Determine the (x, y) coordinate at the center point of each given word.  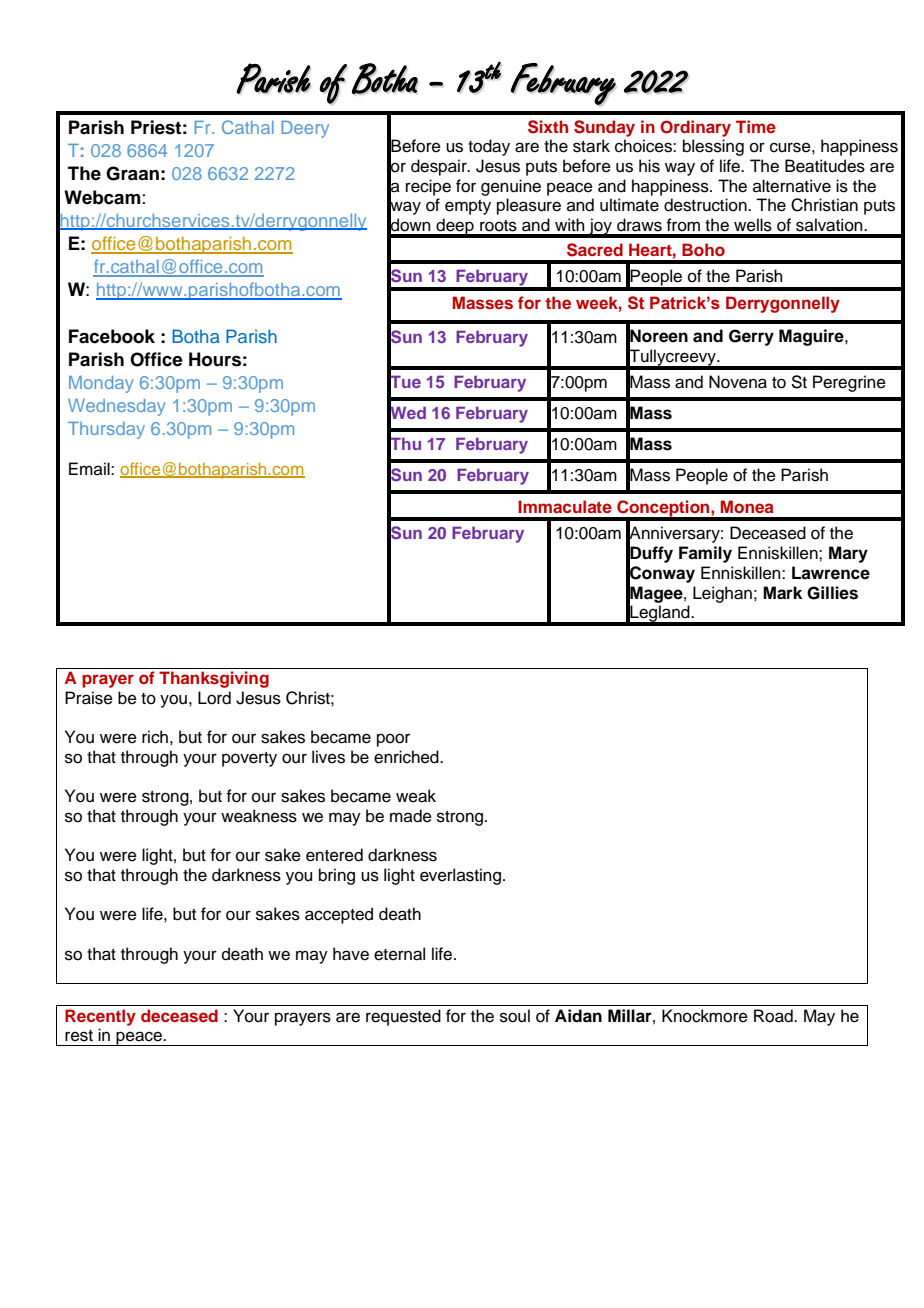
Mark (782, 593)
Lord (214, 698)
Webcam (102, 197)
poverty (249, 759)
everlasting (462, 876)
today (489, 147)
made (411, 816)
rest (79, 1036)
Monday (101, 384)
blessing (713, 147)
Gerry (751, 337)
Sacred (595, 250)
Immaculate (565, 506)
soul (515, 1016)
